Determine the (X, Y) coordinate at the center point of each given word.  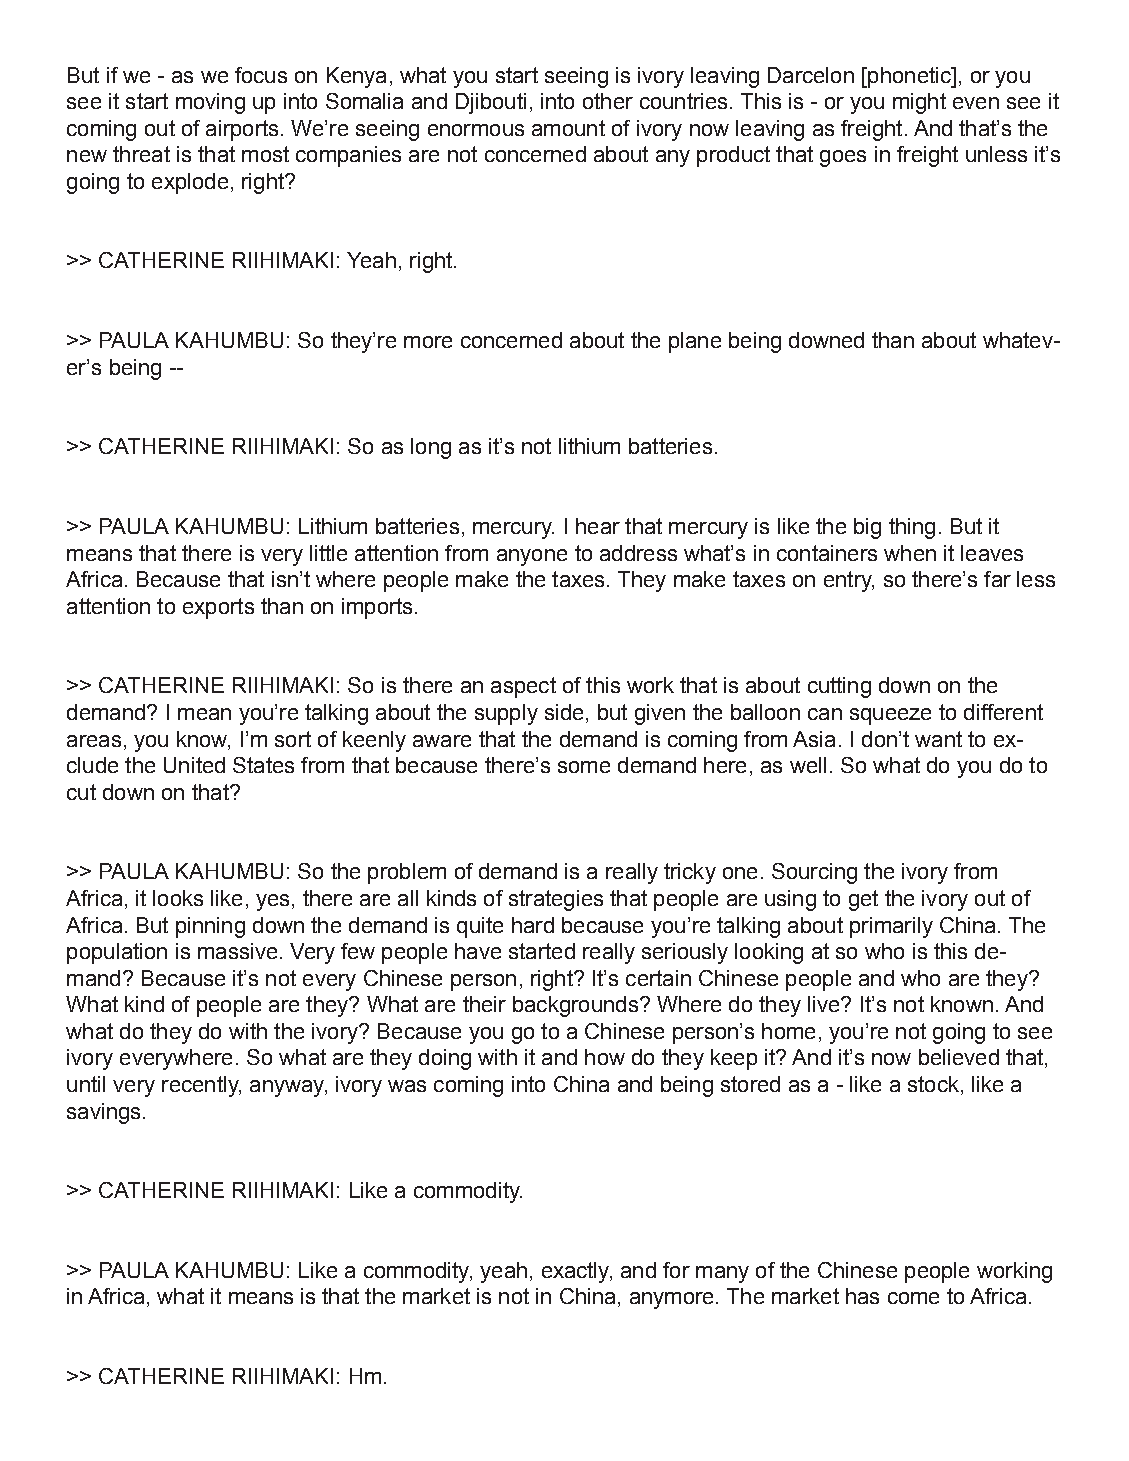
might (919, 103)
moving (210, 103)
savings (103, 1113)
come (913, 1298)
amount (568, 128)
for (676, 1270)
